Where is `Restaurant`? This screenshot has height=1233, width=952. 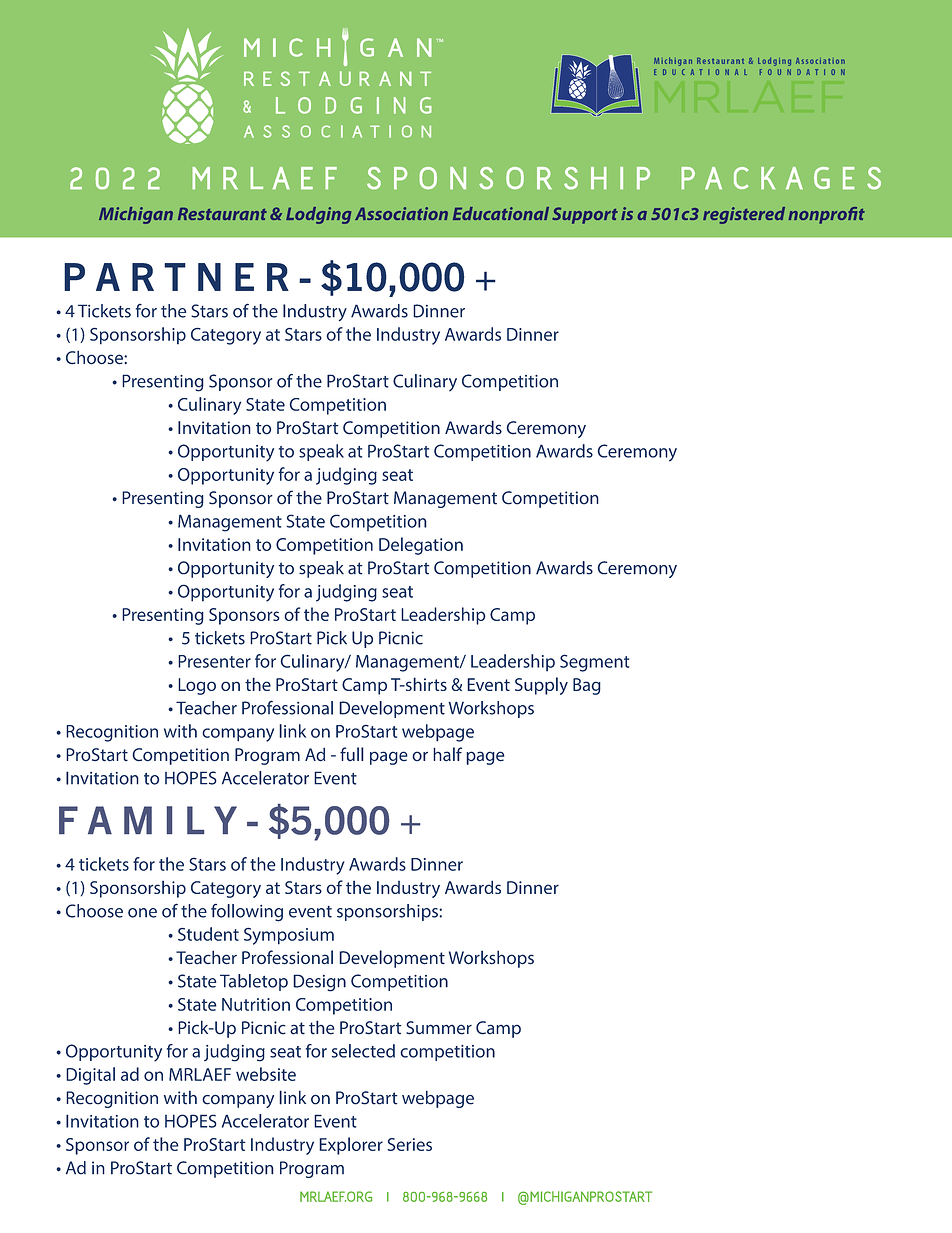
Restaurant is located at coordinates (222, 213).
